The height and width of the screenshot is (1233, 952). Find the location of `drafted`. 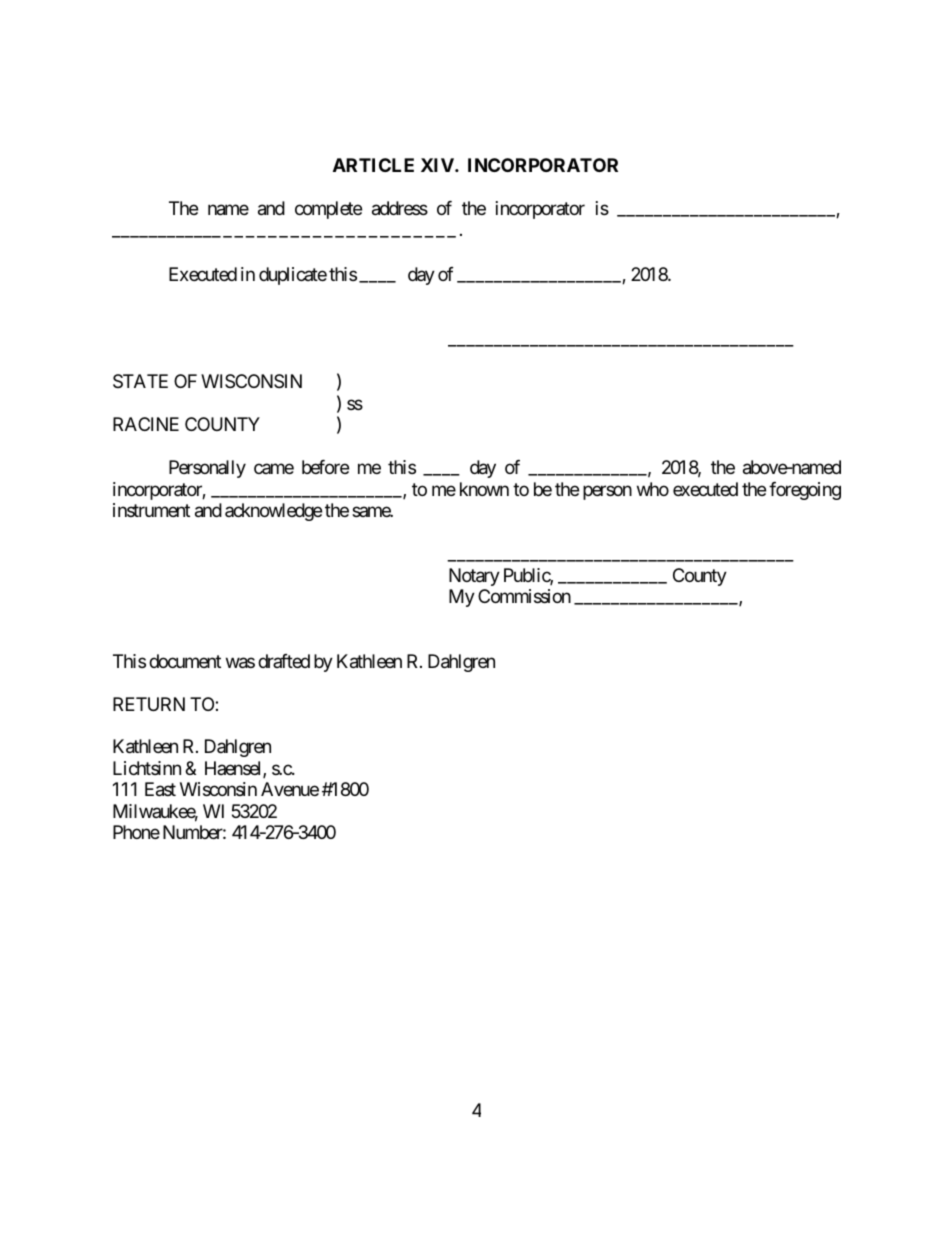

drafted is located at coordinates (284, 661).
